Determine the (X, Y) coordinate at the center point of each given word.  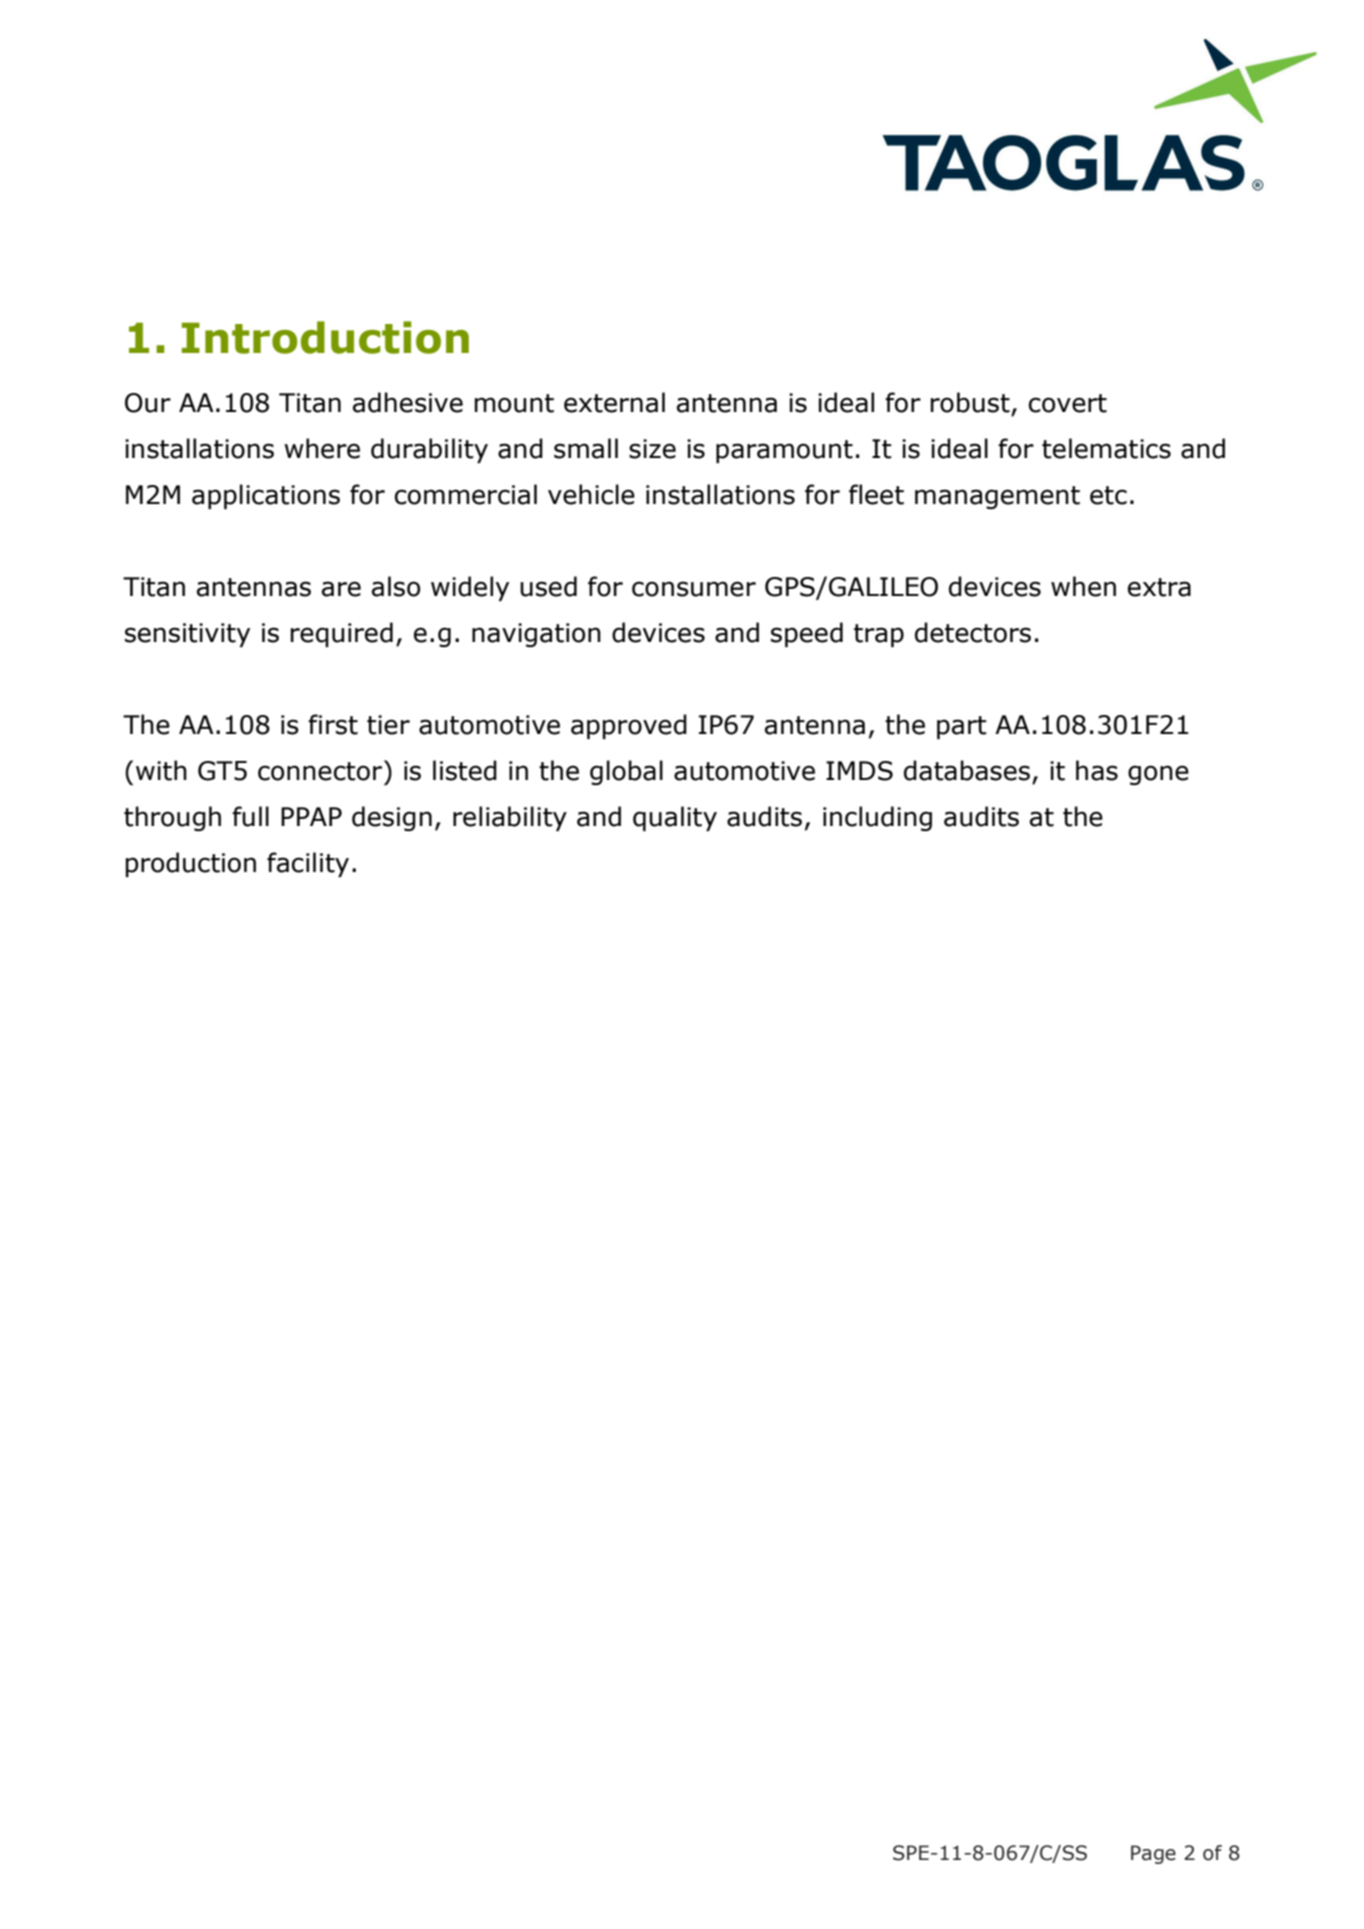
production (191, 864)
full (250, 816)
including (877, 818)
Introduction (325, 337)
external (614, 402)
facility (308, 864)
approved (629, 726)
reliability (510, 818)
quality (675, 818)
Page (1153, 1854)
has (1097, 770)
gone (1158, 775)
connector (321, 770)
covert (1068, 403)
